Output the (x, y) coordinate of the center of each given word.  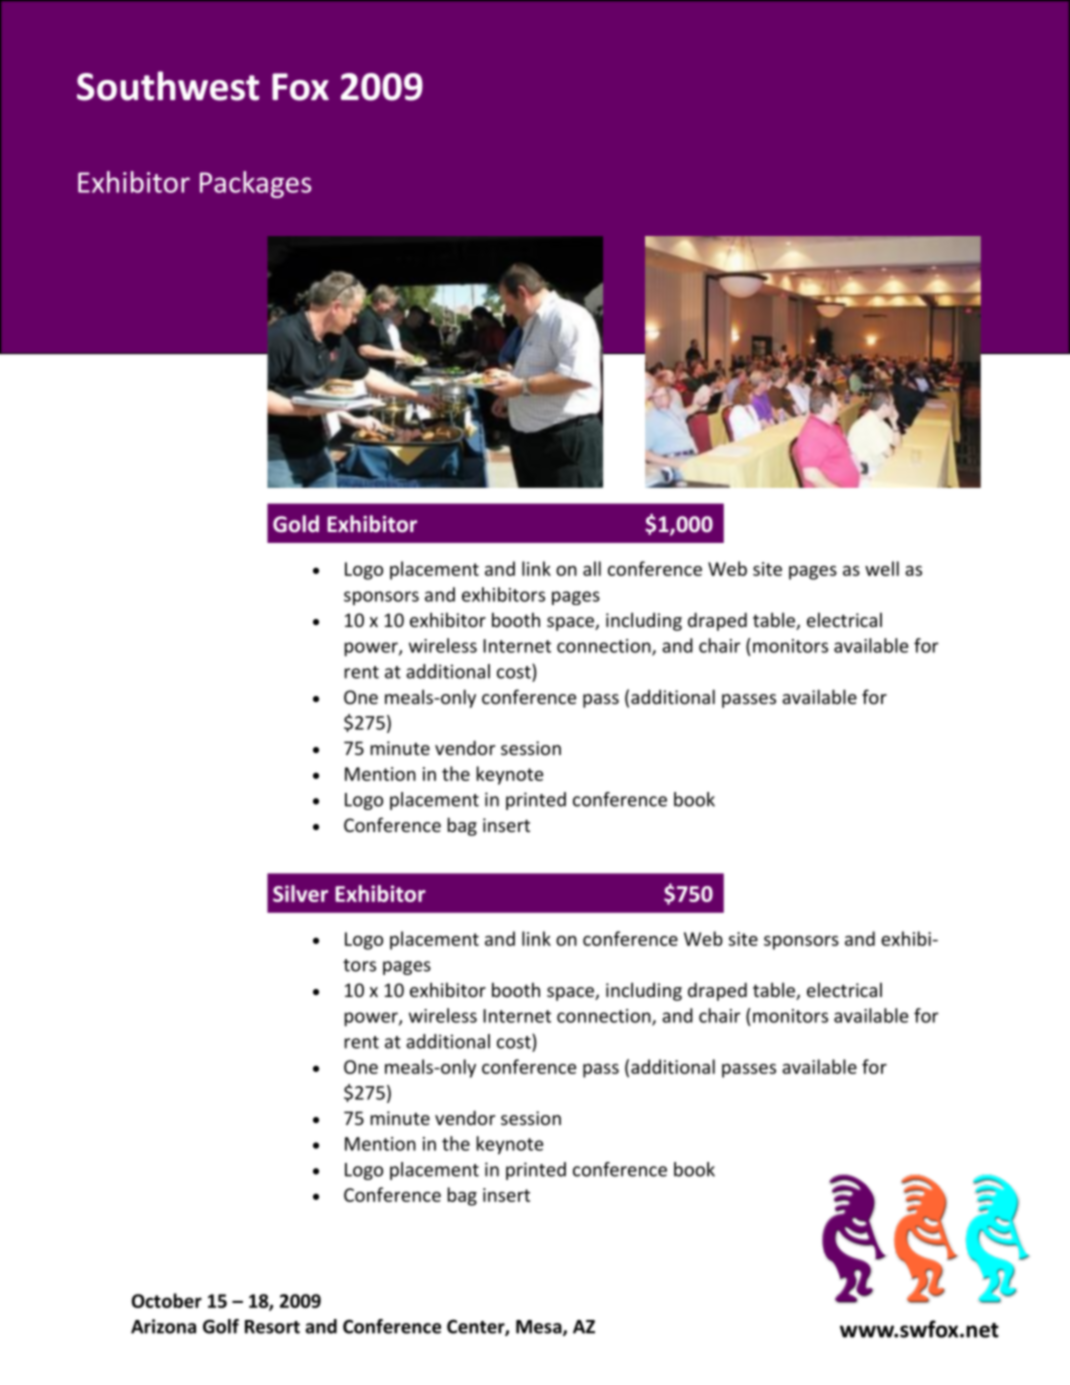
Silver (300, 893)
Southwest (168, 86)
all (592, 568)
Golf (221, 1326)
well (882, 568)
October (167, 1300)
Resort (272, 1327)
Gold (296, 524)
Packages (255, 184)
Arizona (163, 1326)
